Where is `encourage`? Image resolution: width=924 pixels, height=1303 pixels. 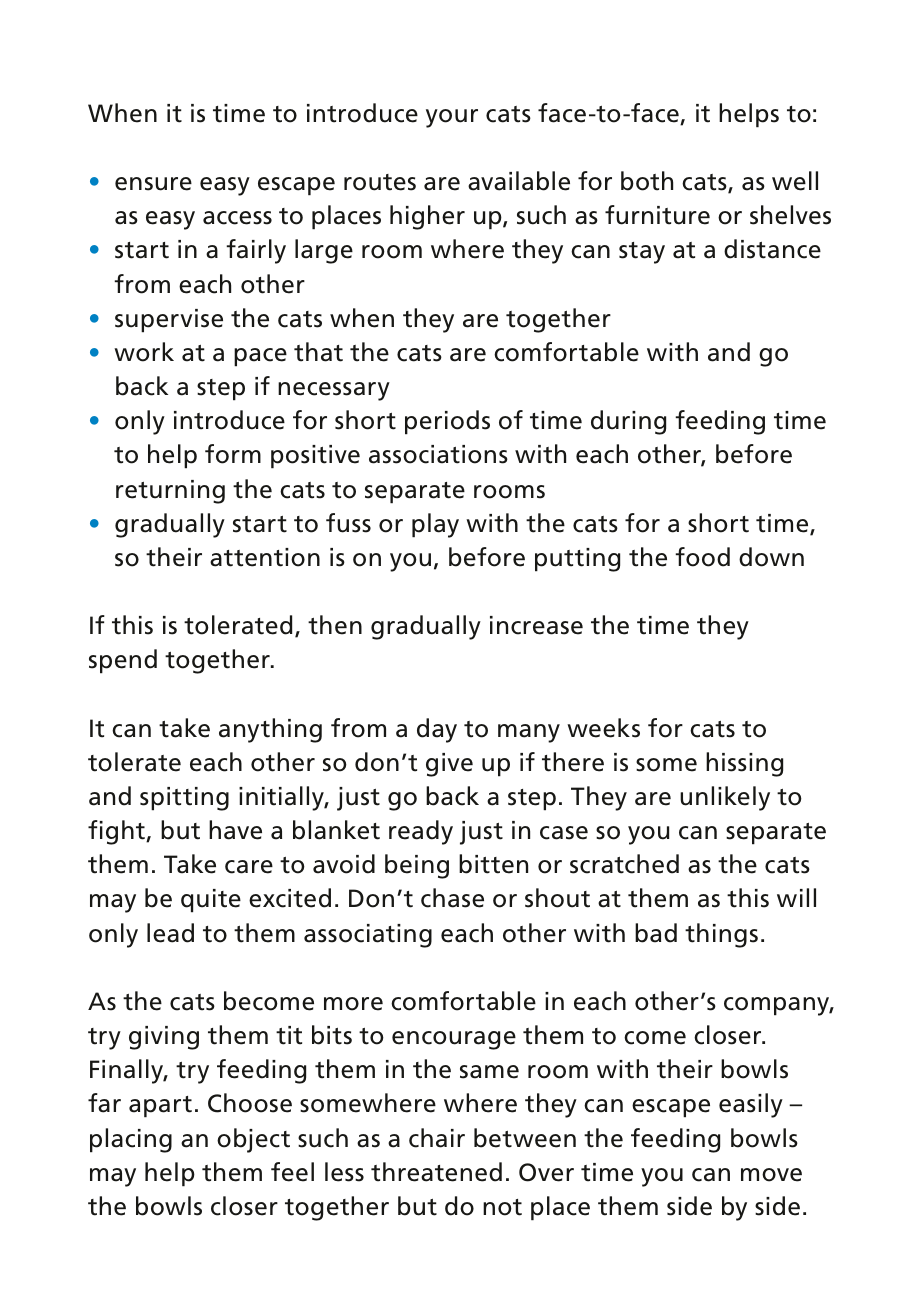 encourage is located at coordinates (454, 1040).
